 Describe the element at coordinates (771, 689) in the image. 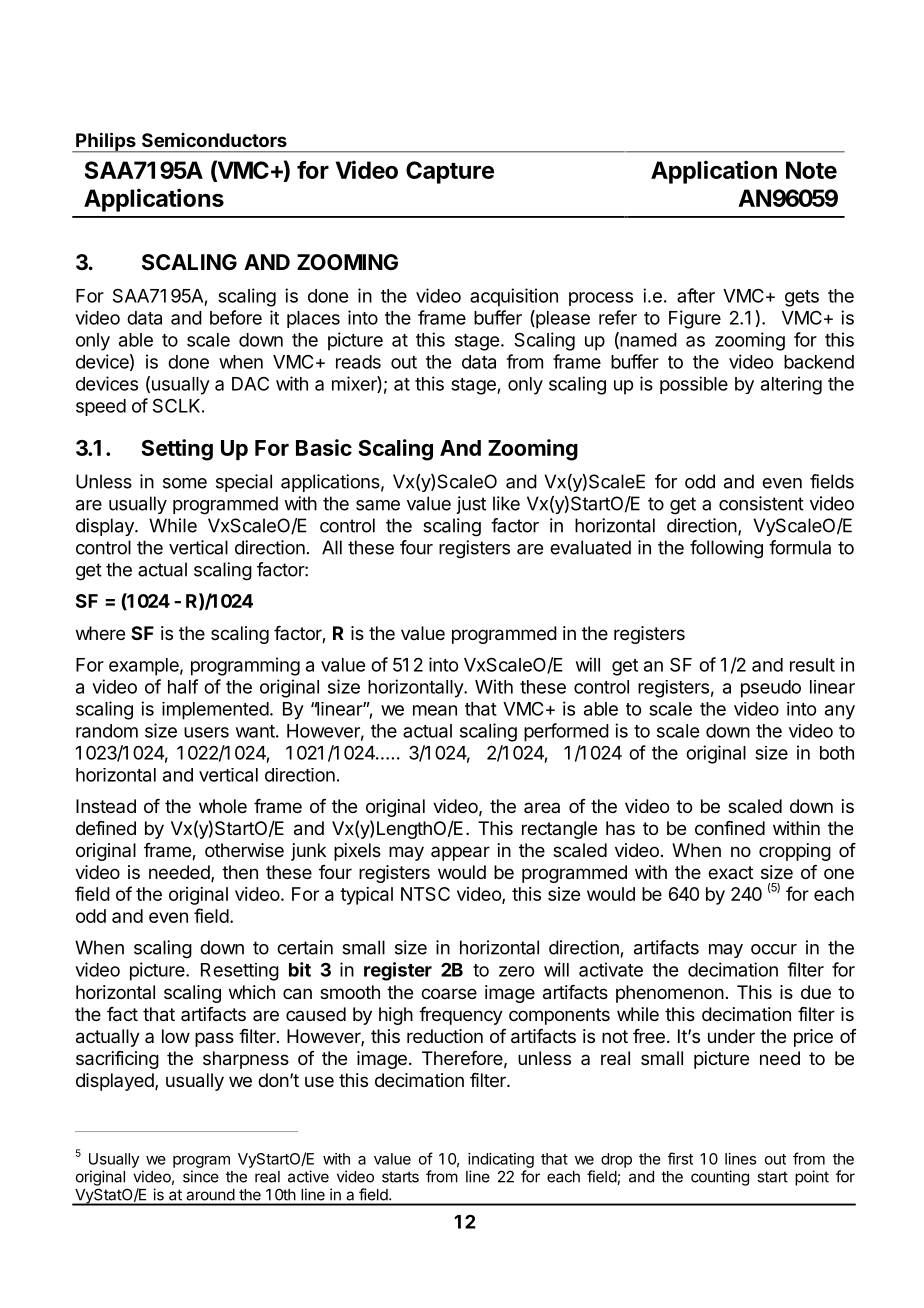

I see `pseudo` at that location.
